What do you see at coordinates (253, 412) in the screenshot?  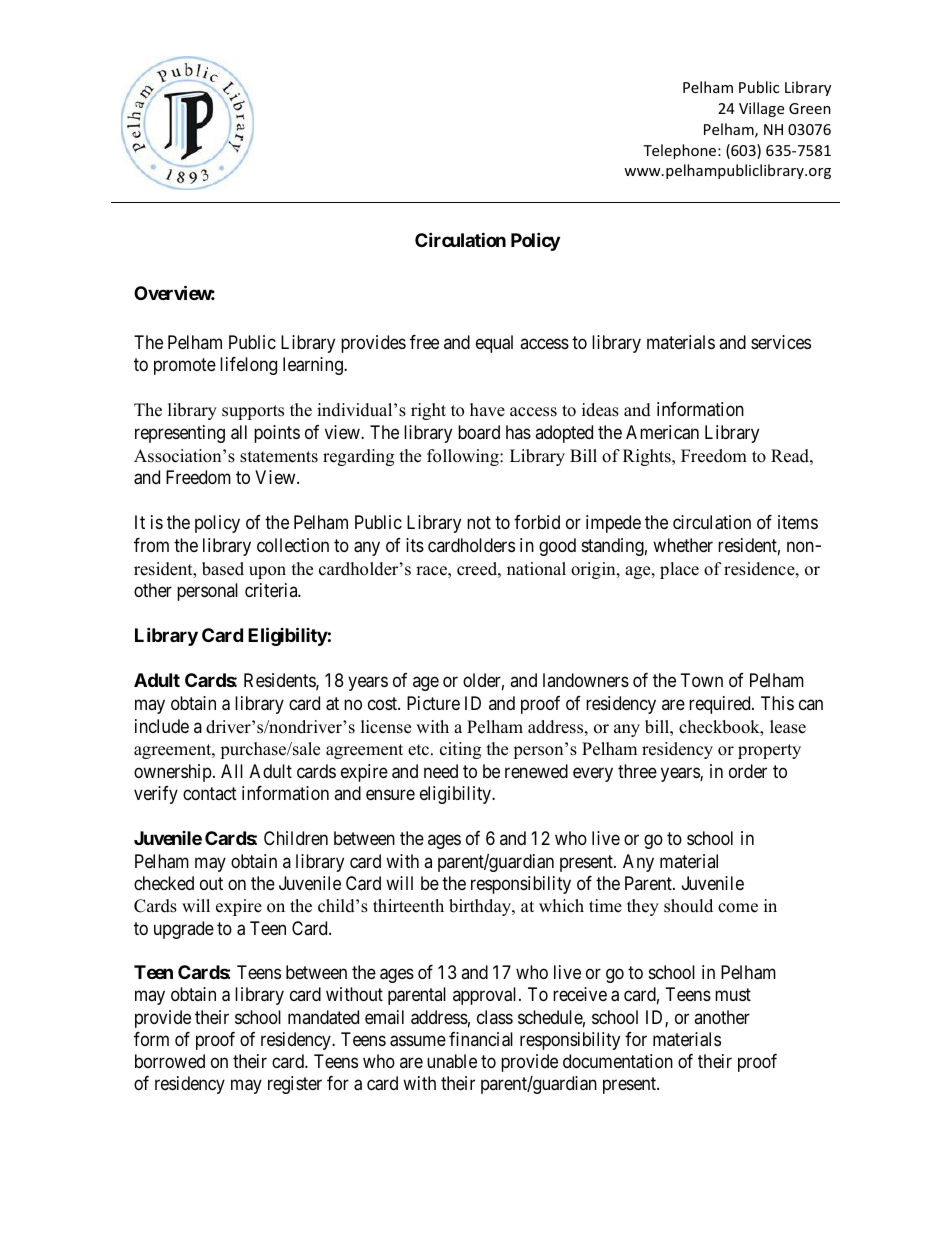 I see `supports` at bounding box center [253, 412].
